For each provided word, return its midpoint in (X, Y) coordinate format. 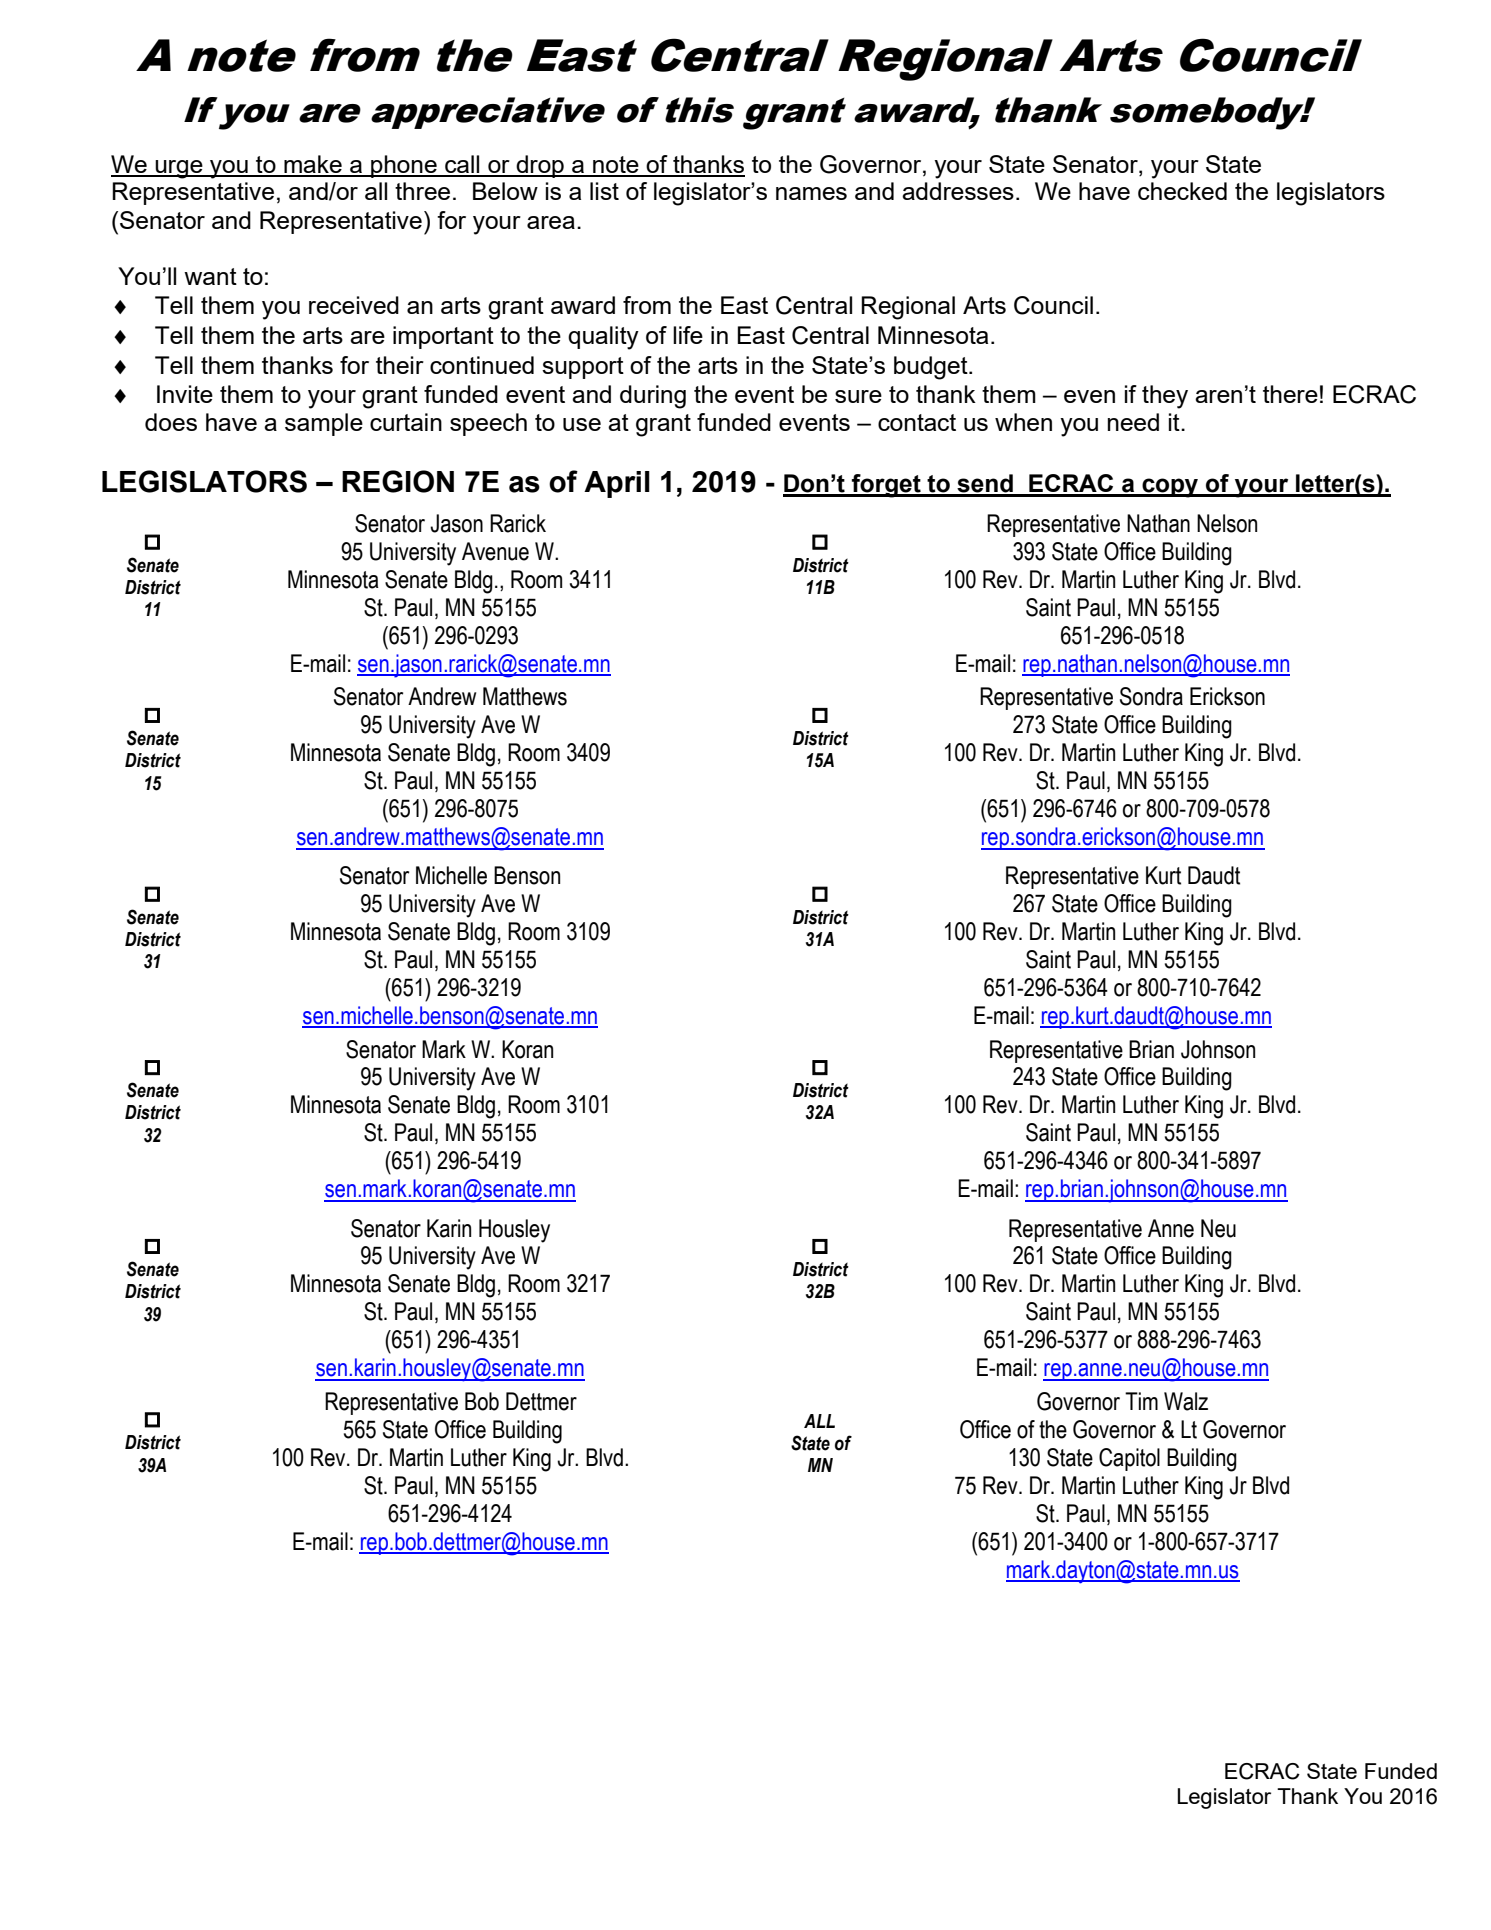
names (811, 193)
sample (324, 424)
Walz (1186, 1401)
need (1133, 422)
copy (1170, 488)
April (617, 484)
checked (1182, 191)
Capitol (1129, 1459)
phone (404, 166)
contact (917, 422)
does (171, 422)
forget (886, 486)
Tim (1141, 1401)
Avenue (495, 551)
